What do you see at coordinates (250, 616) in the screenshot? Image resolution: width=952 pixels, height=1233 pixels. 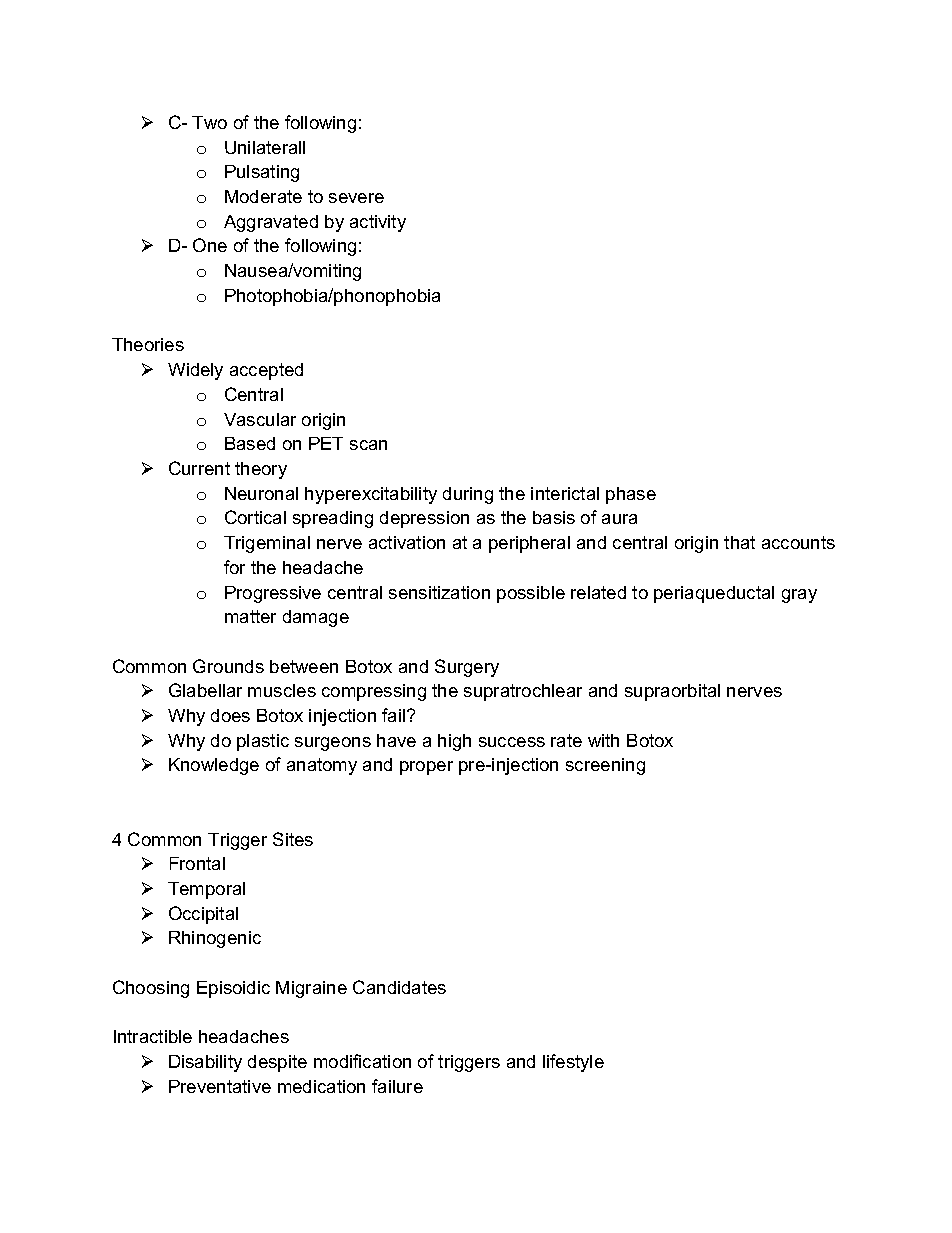 I see `matter` at bounding box center [250, 616].
